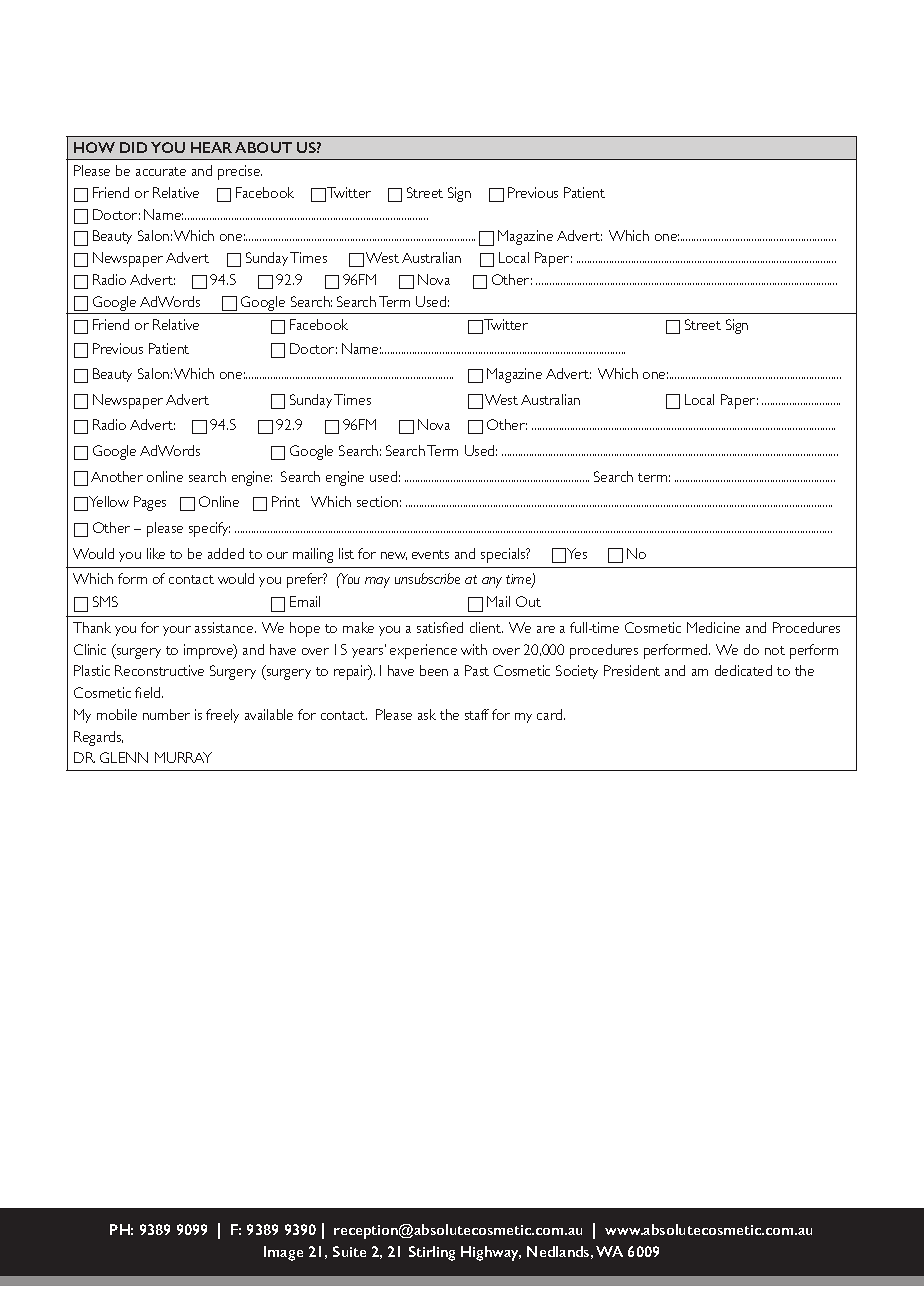 The image size is (924, 1308). What do you see at coordinates (166, 714) in the page?
I see `number` at bounding box center [166, 714].
